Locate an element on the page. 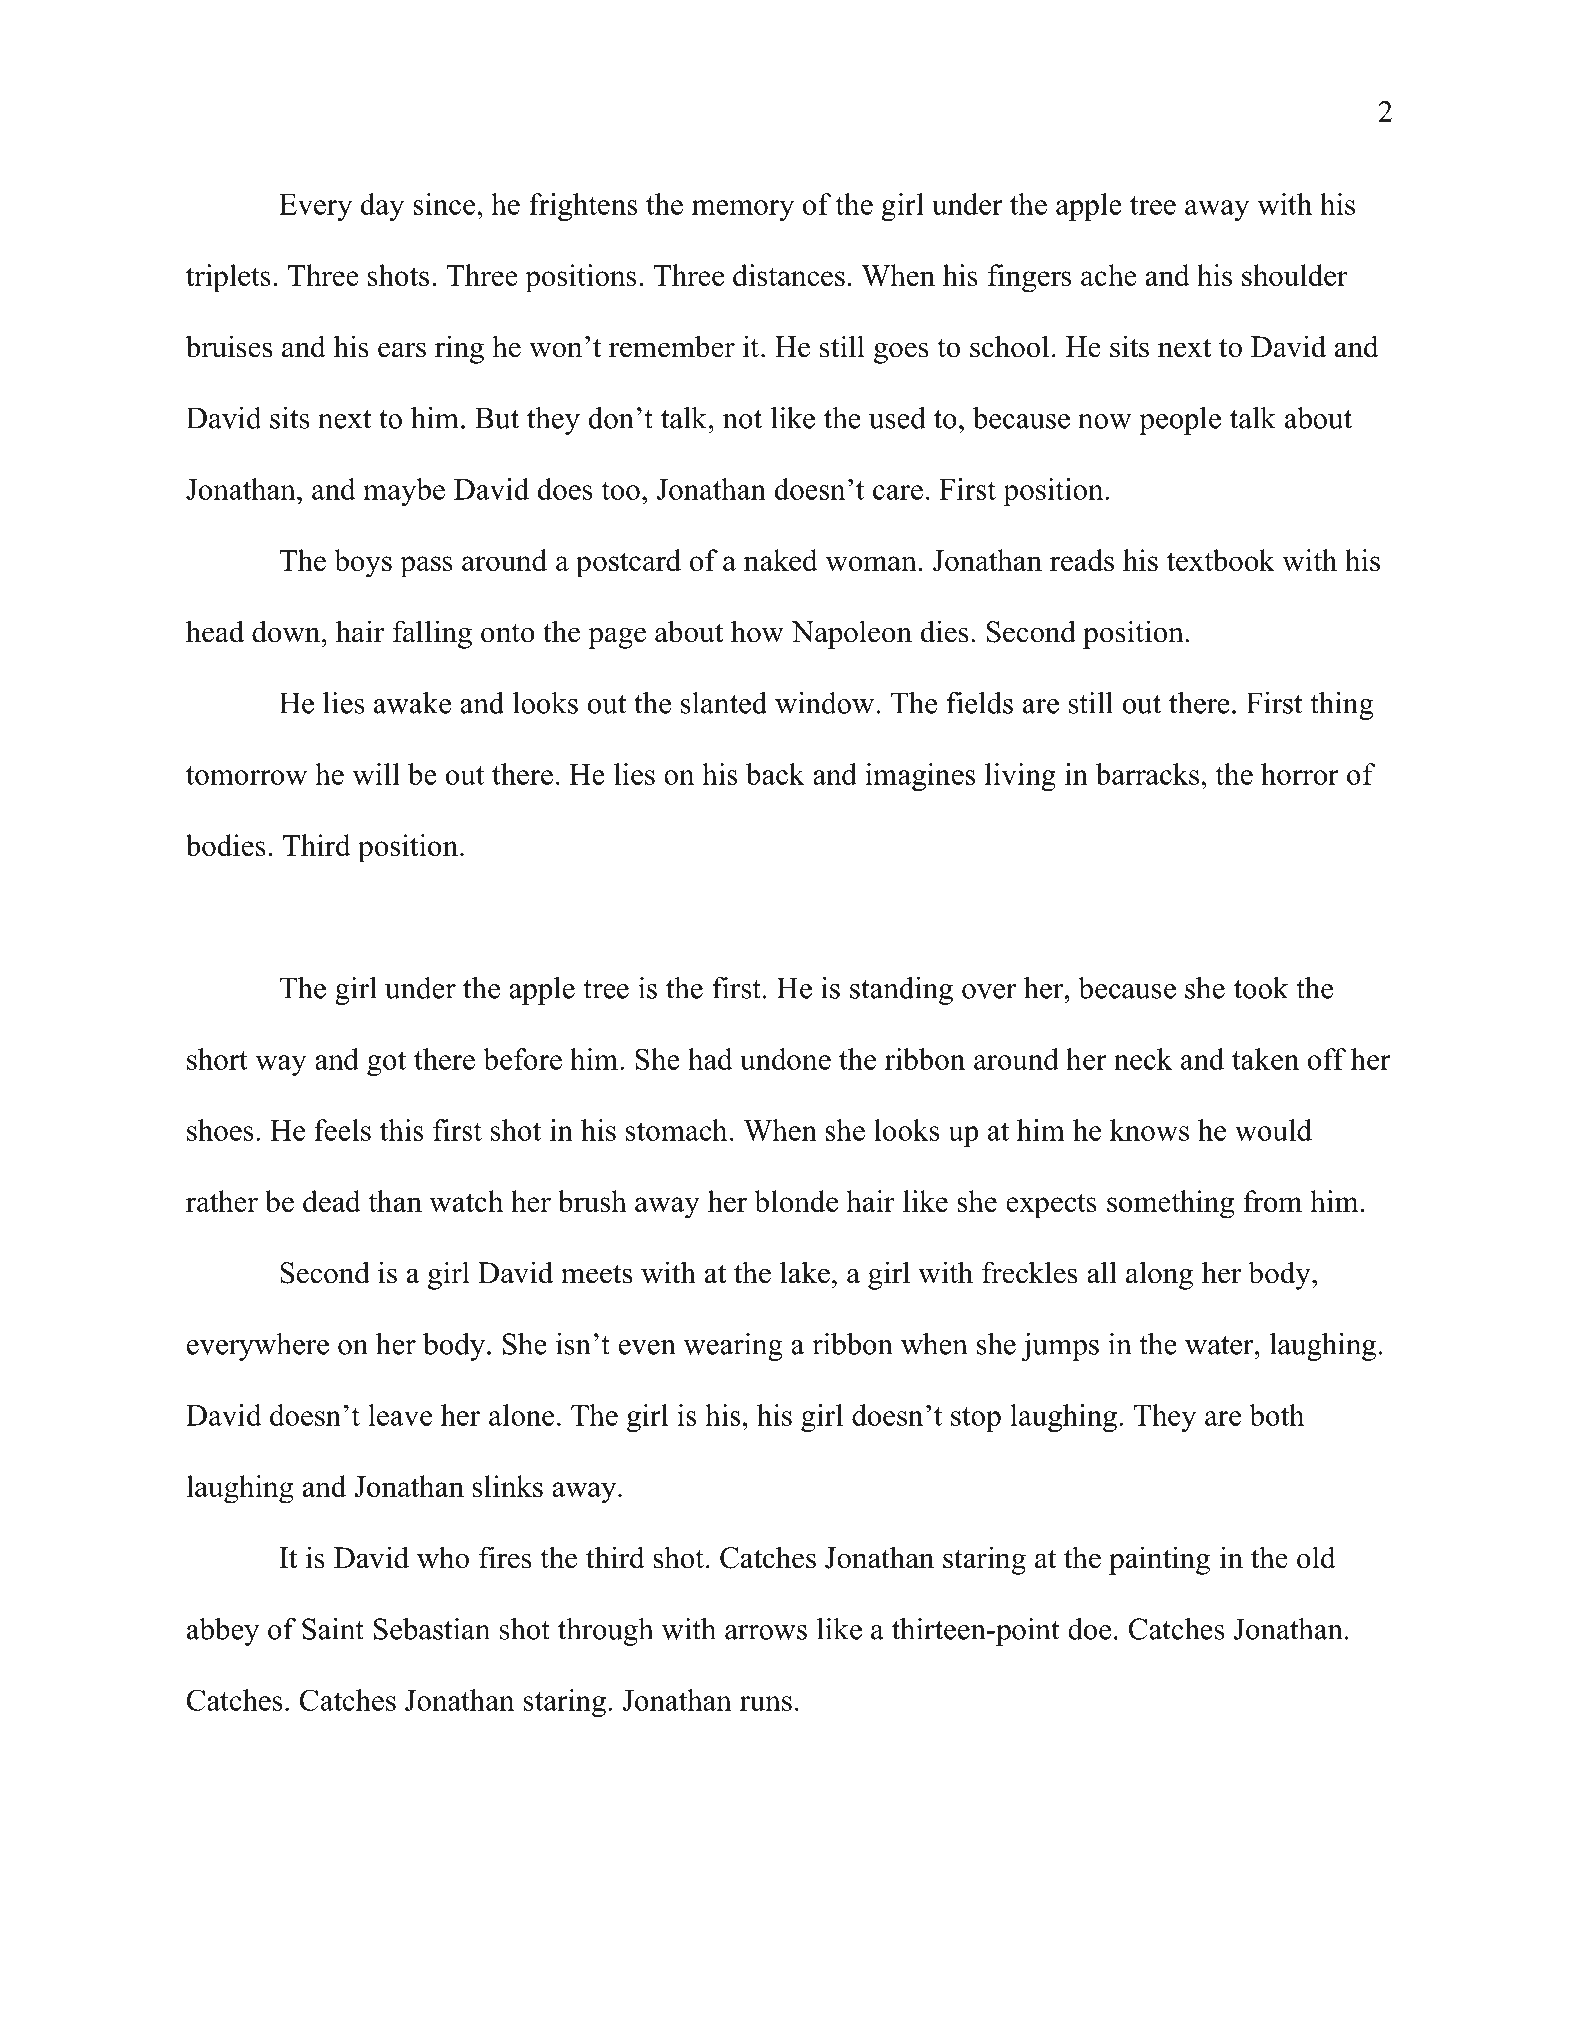 The width and height of the page is (1579, 2044). took is located at coordinates (1261, 988).
